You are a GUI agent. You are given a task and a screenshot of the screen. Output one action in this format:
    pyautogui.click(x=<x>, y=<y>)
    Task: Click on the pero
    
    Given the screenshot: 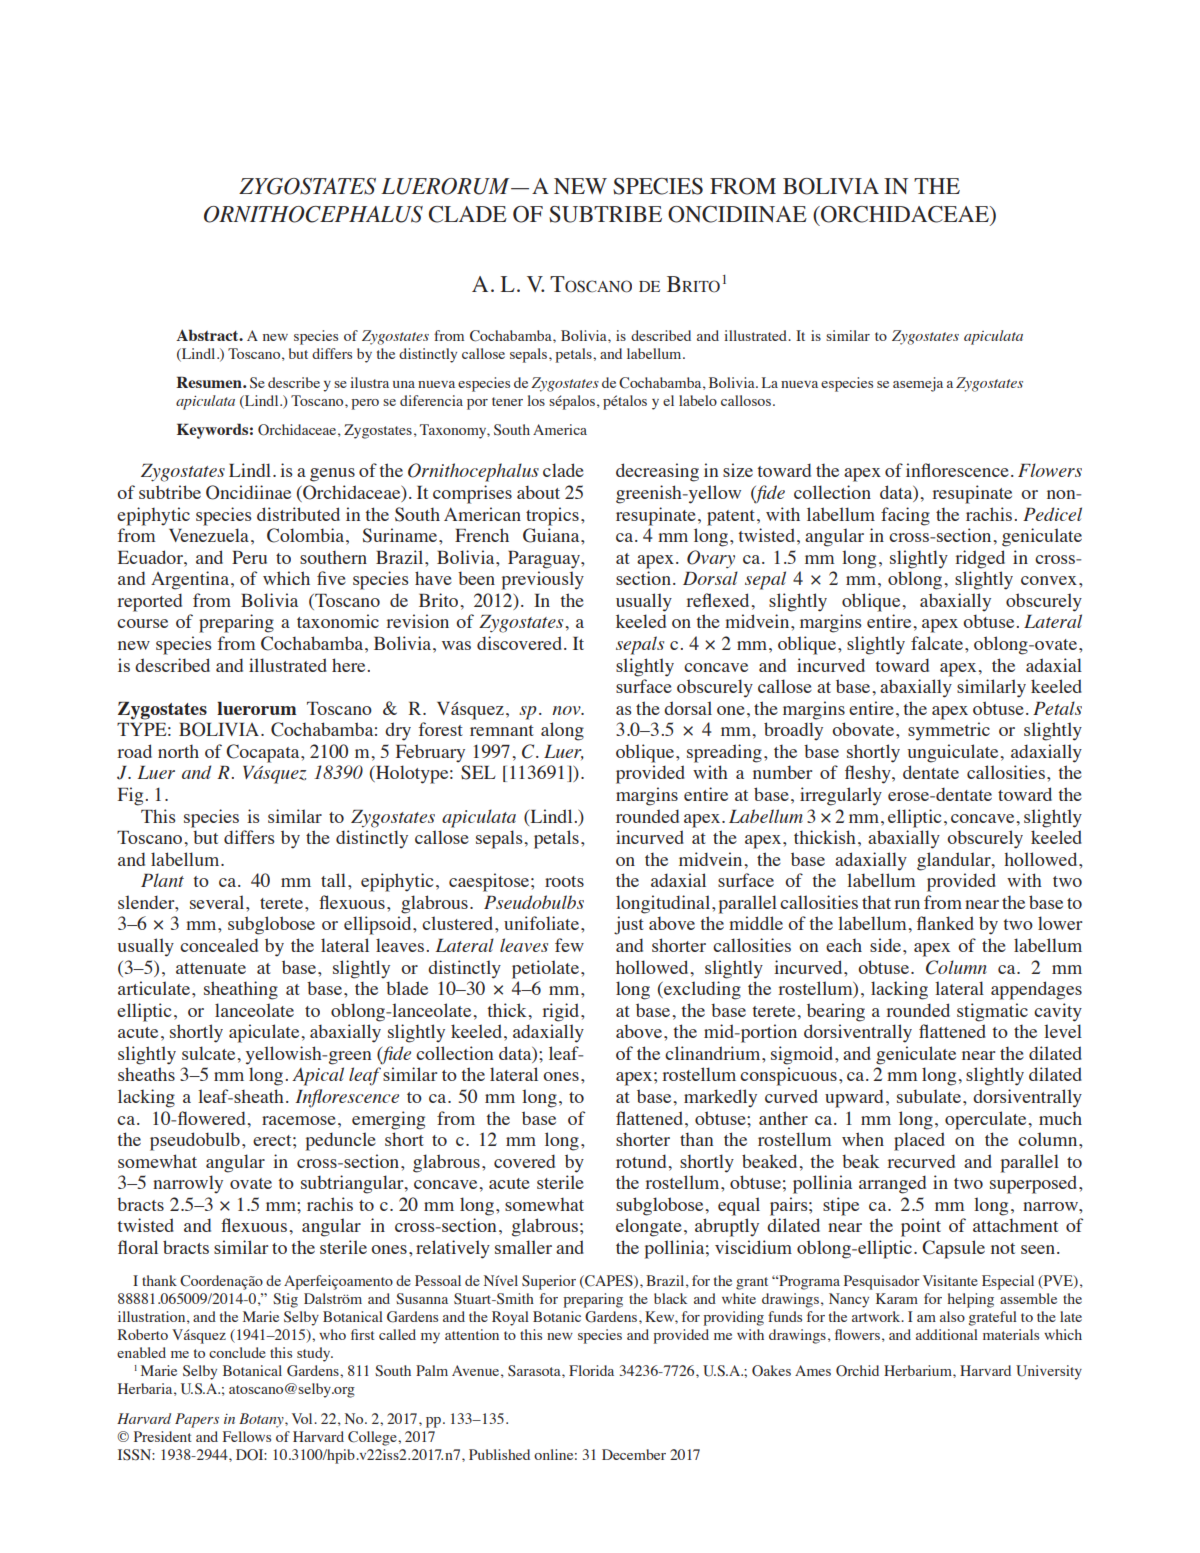 What is the action you would take?
    pyautogui.click(x=365, y=404)
